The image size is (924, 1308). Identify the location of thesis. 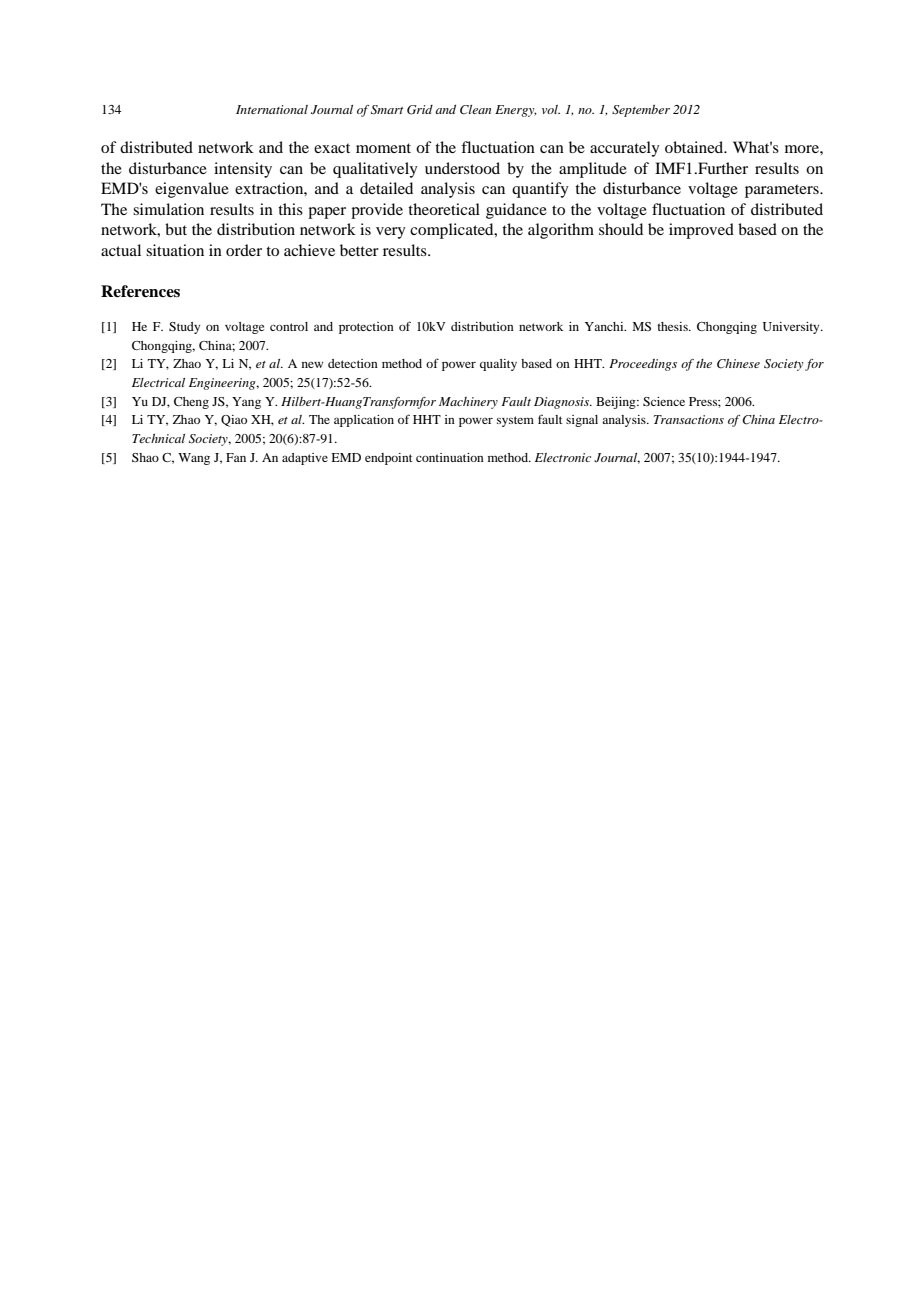
(673, 326).
